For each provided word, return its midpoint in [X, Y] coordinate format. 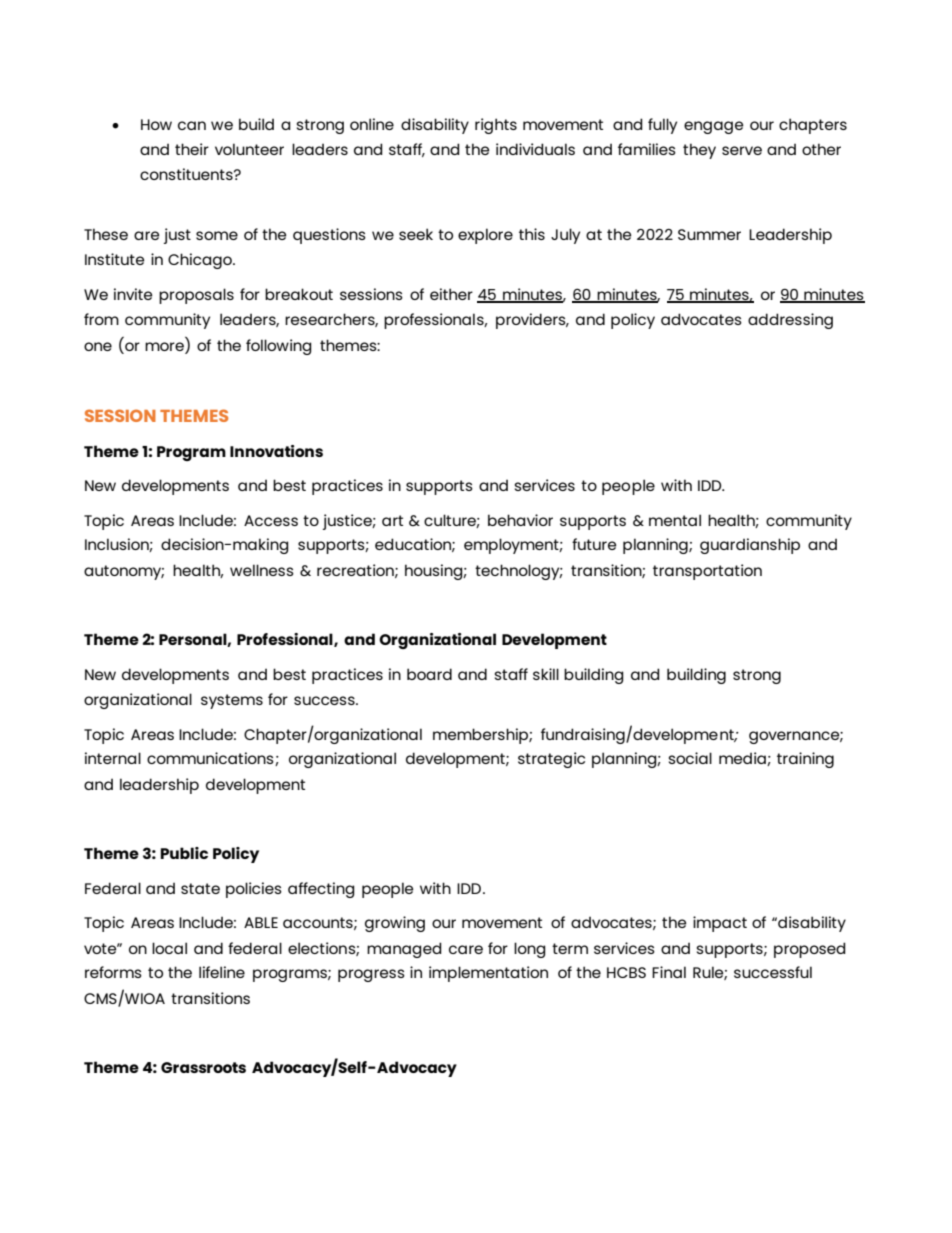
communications [211, 759]
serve [742, 150]
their [192, 149]
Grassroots [203, 1067]
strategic [551, 760]
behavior [520, 520]
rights [496, 126]
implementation [488, 974]
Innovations [276, 451]
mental [675, 520]
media [743, 759]
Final [669, 972]
